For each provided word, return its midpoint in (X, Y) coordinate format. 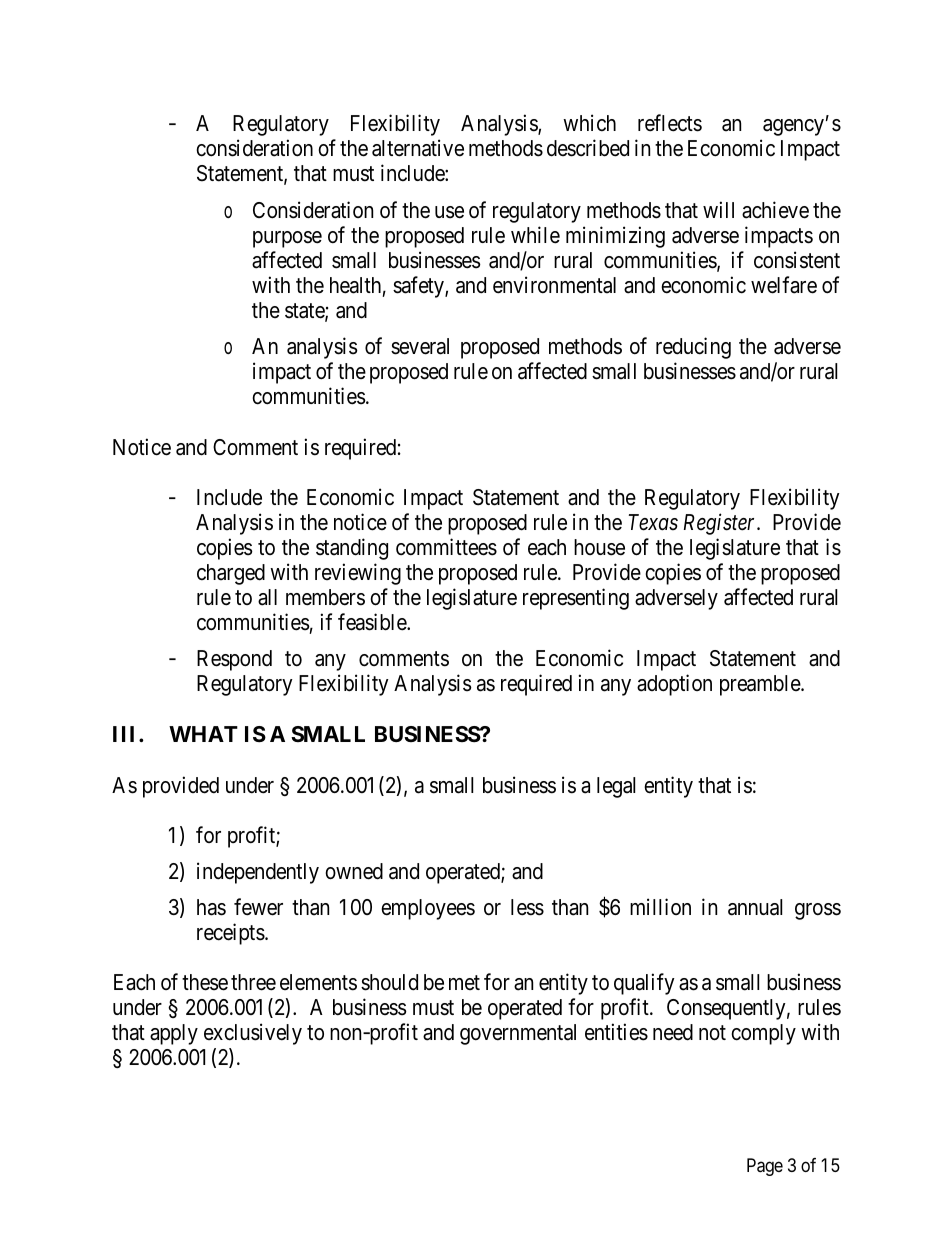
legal (616, 787)
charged (231, 574)
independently (258, 873)
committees (446, 547)
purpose (287, 239)
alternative (418, 148)
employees (428, 909)
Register (721, 524)
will (718, 209)
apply (174, 1034)
